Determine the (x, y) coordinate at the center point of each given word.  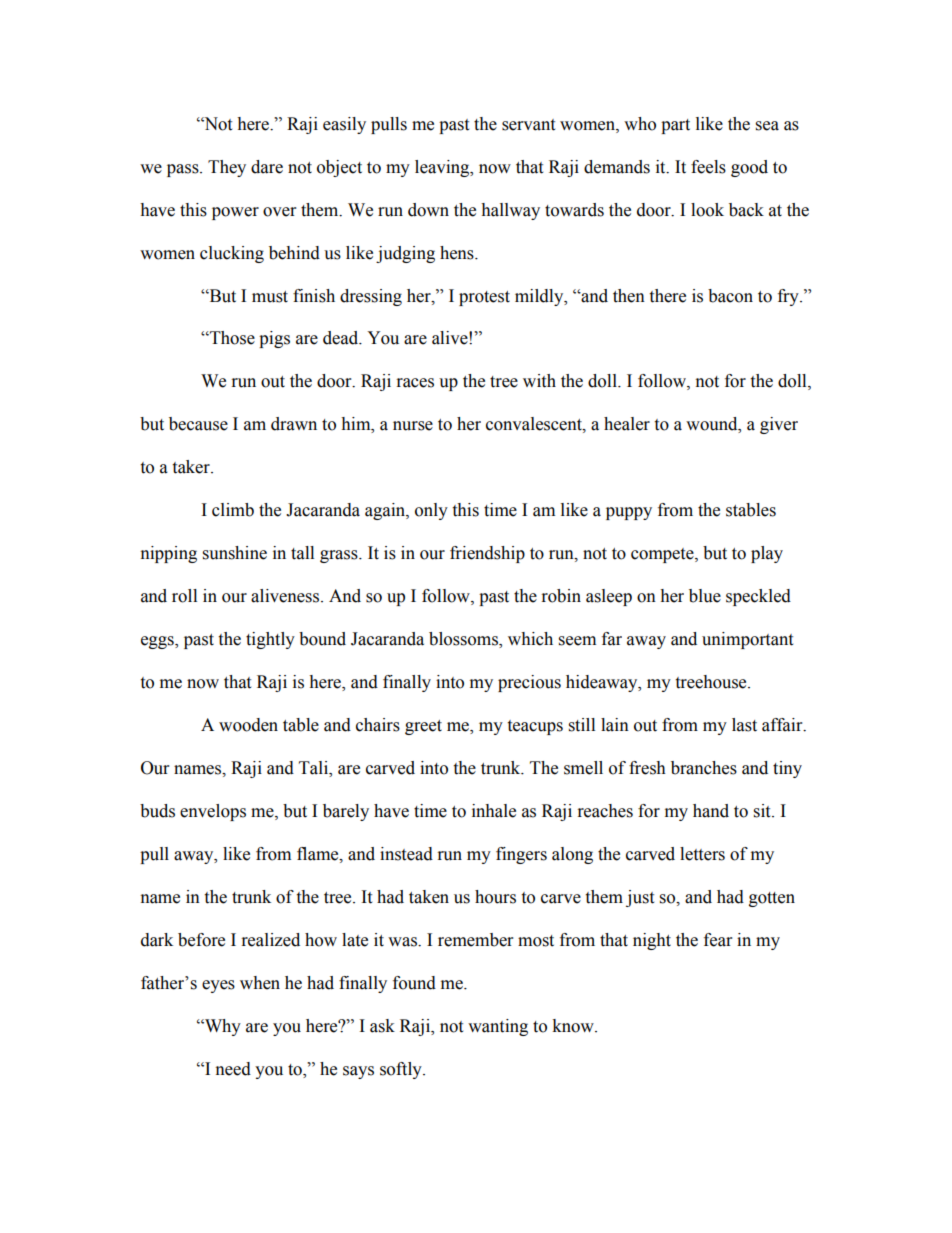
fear (718, 940)
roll (184, 596)
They (227, 168)
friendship (487, 554)
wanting (498, 1027)
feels (708, 167)
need (233, 1069)
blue (705, 596)
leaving (443, 168)
